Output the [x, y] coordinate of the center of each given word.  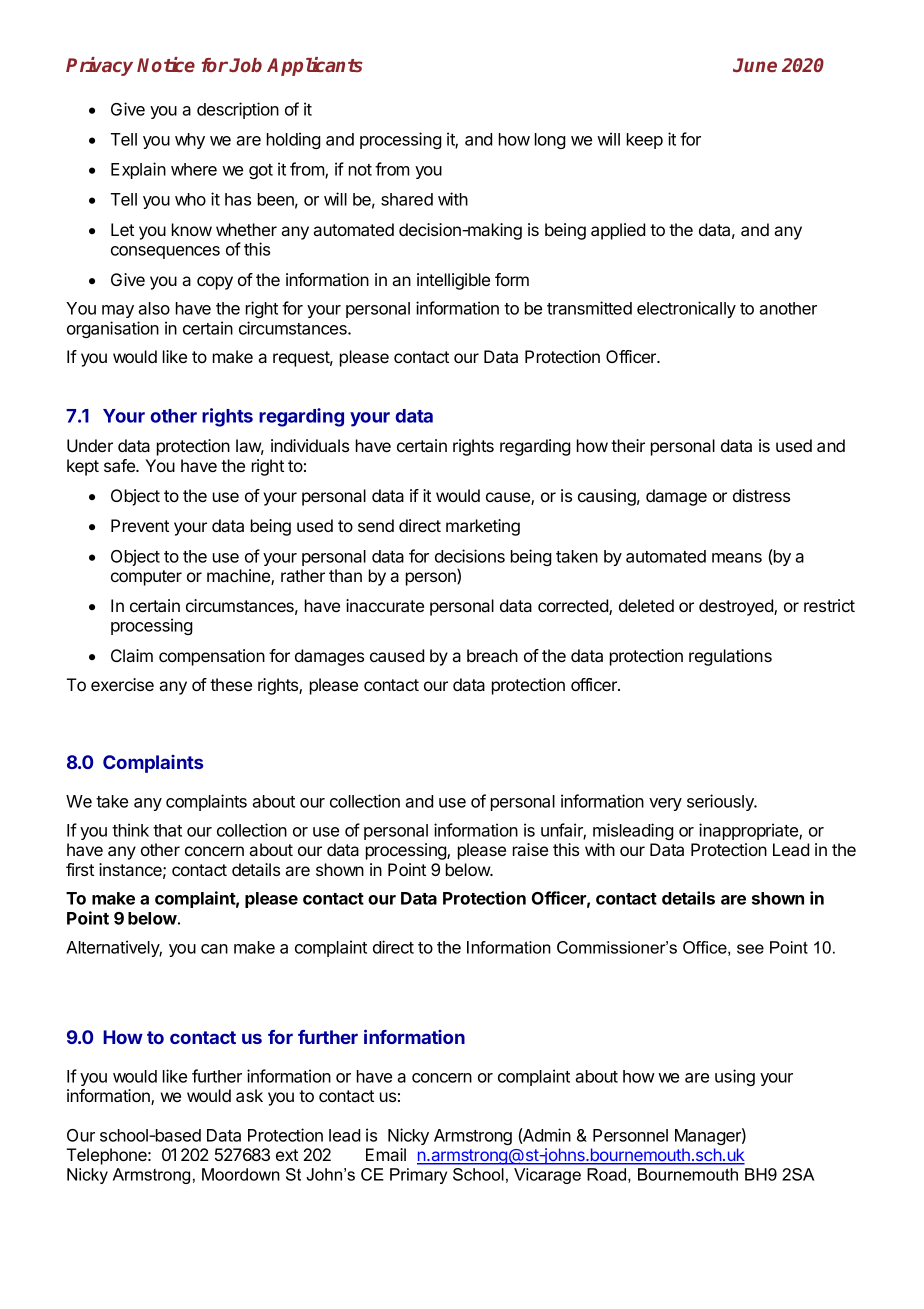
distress [761, 495]
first [80, 869]
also [154, 308]
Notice [166, 64]
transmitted [589, 308]
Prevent [140, 525]
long [550, 141]
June [755, 65]
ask [249, 1095]
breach [492, 655]
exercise [122, 684]
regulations [730, 657]
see [750, 949]
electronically [686, 309]
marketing [483, 527]
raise [530, 849]
